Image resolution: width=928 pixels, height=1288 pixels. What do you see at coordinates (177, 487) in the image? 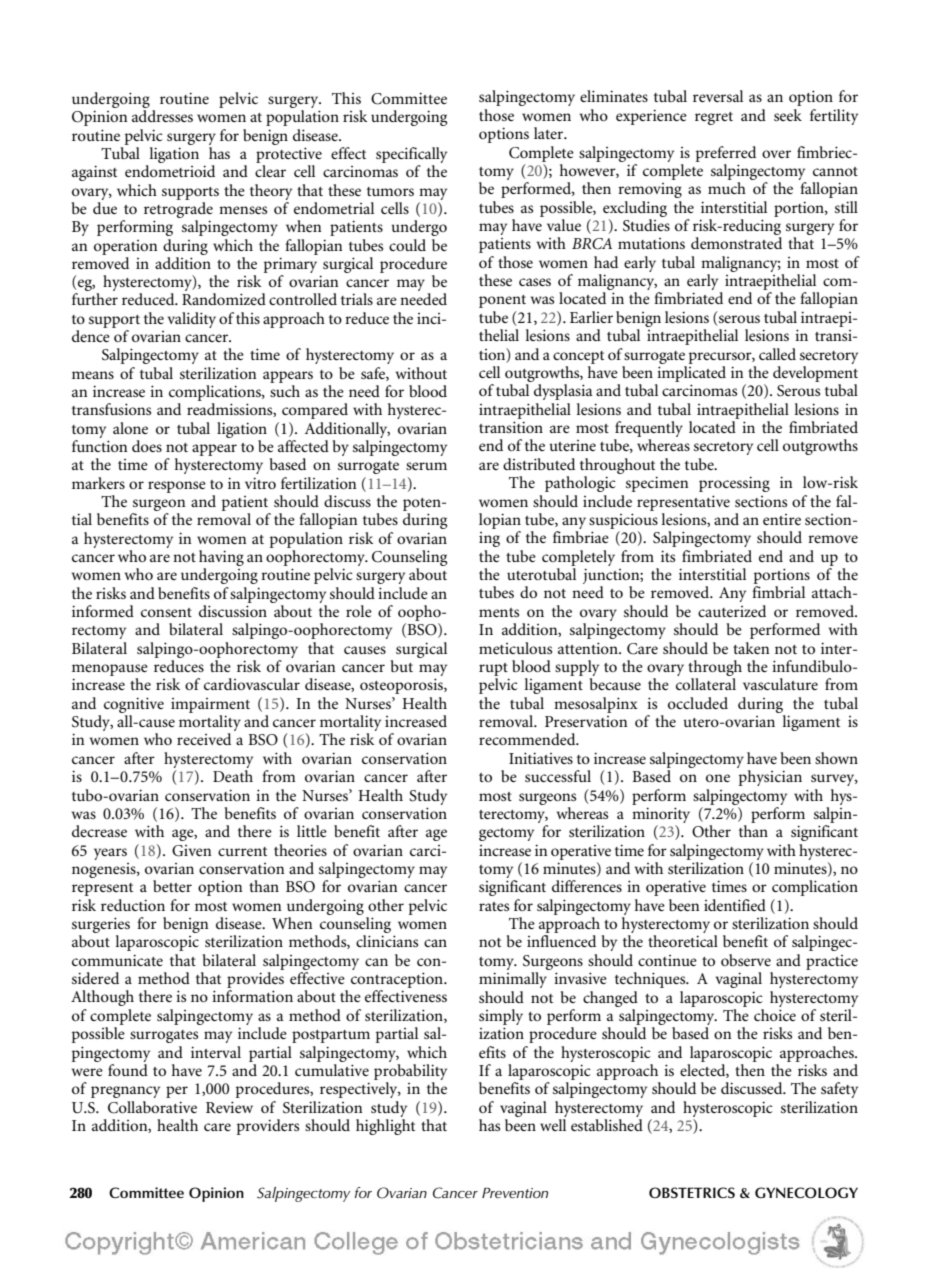
I see `response` at bounding box center [177, 487].
